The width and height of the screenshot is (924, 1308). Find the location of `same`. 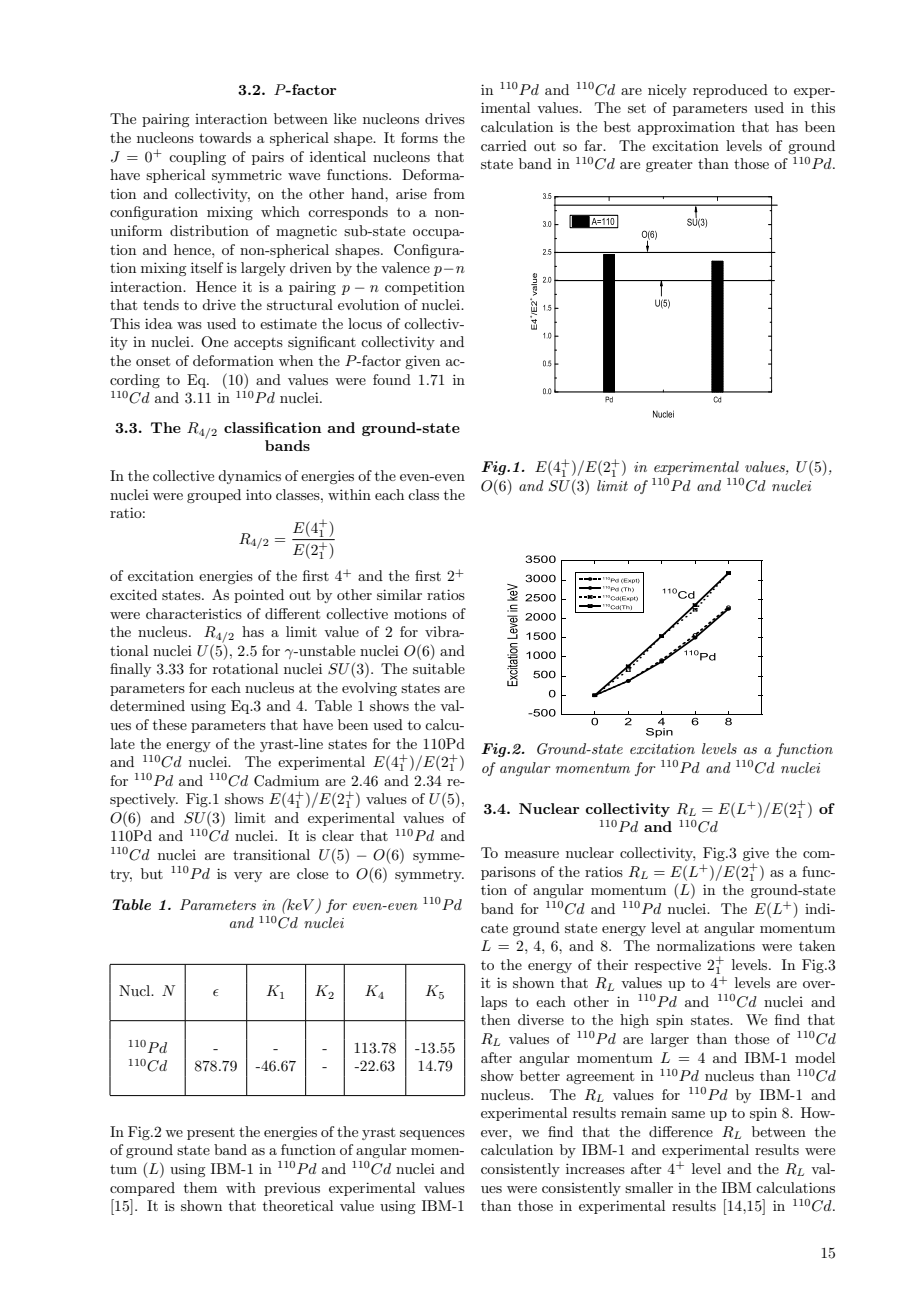

same is located at coordinates (688, 1114).
